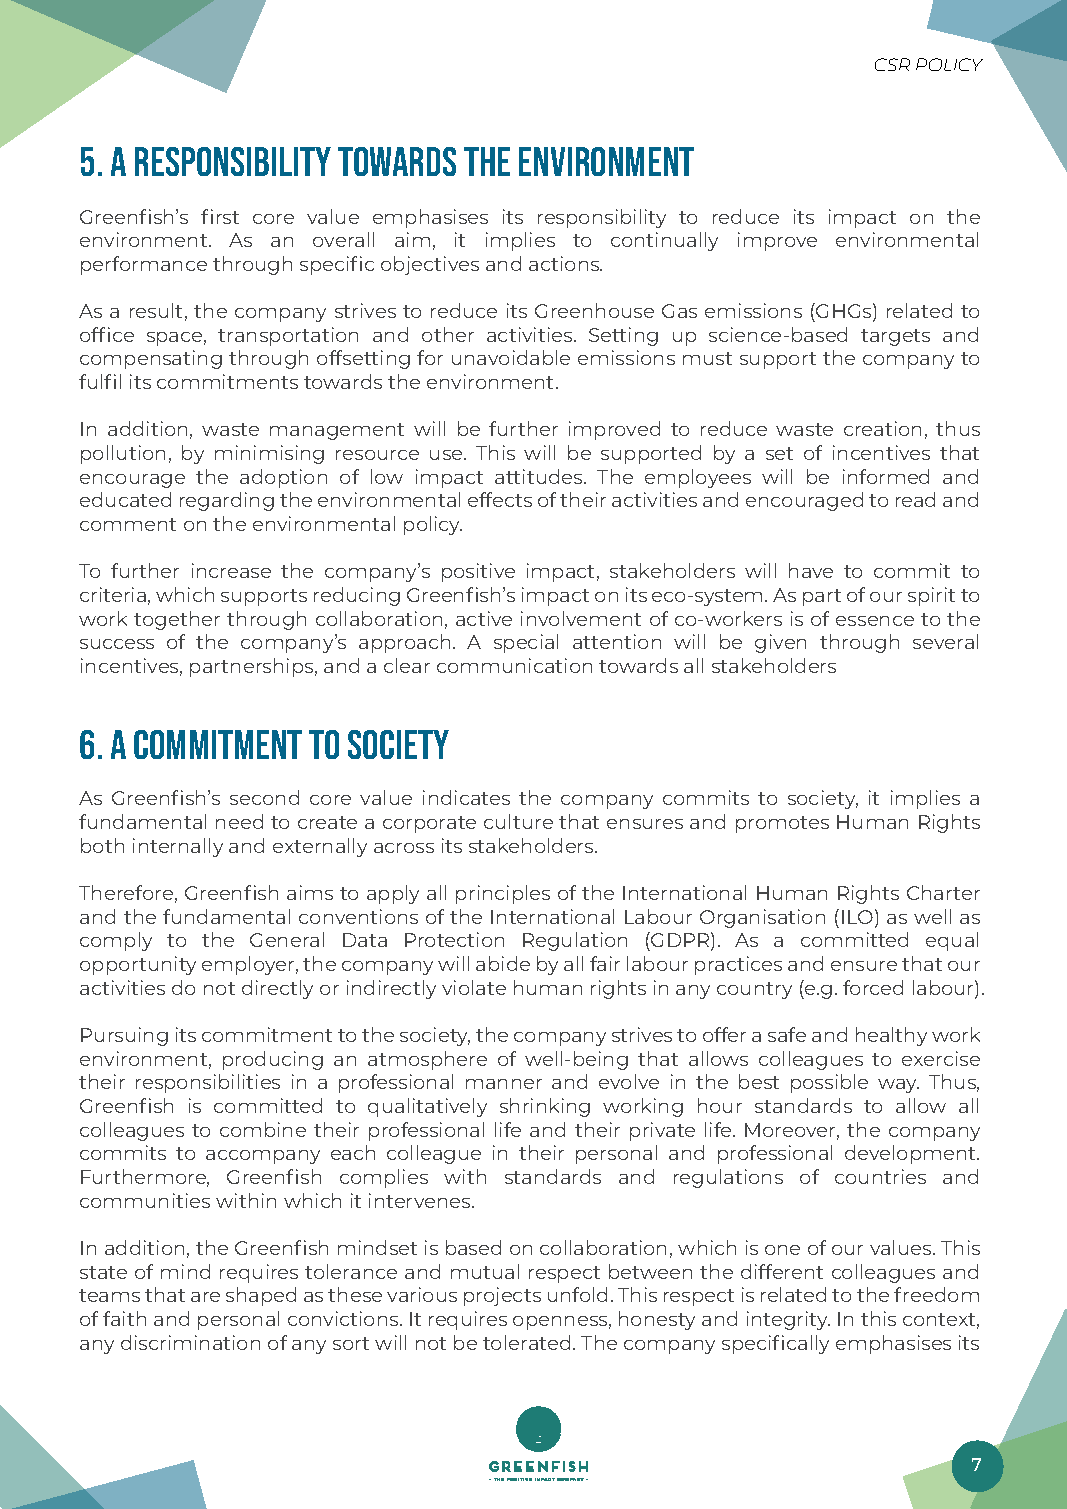 The width and height of the page is (1067, 1509). What do you see at coordinates (886, 476) in the page?
I see `informed` at bounding box center [886, 476].
